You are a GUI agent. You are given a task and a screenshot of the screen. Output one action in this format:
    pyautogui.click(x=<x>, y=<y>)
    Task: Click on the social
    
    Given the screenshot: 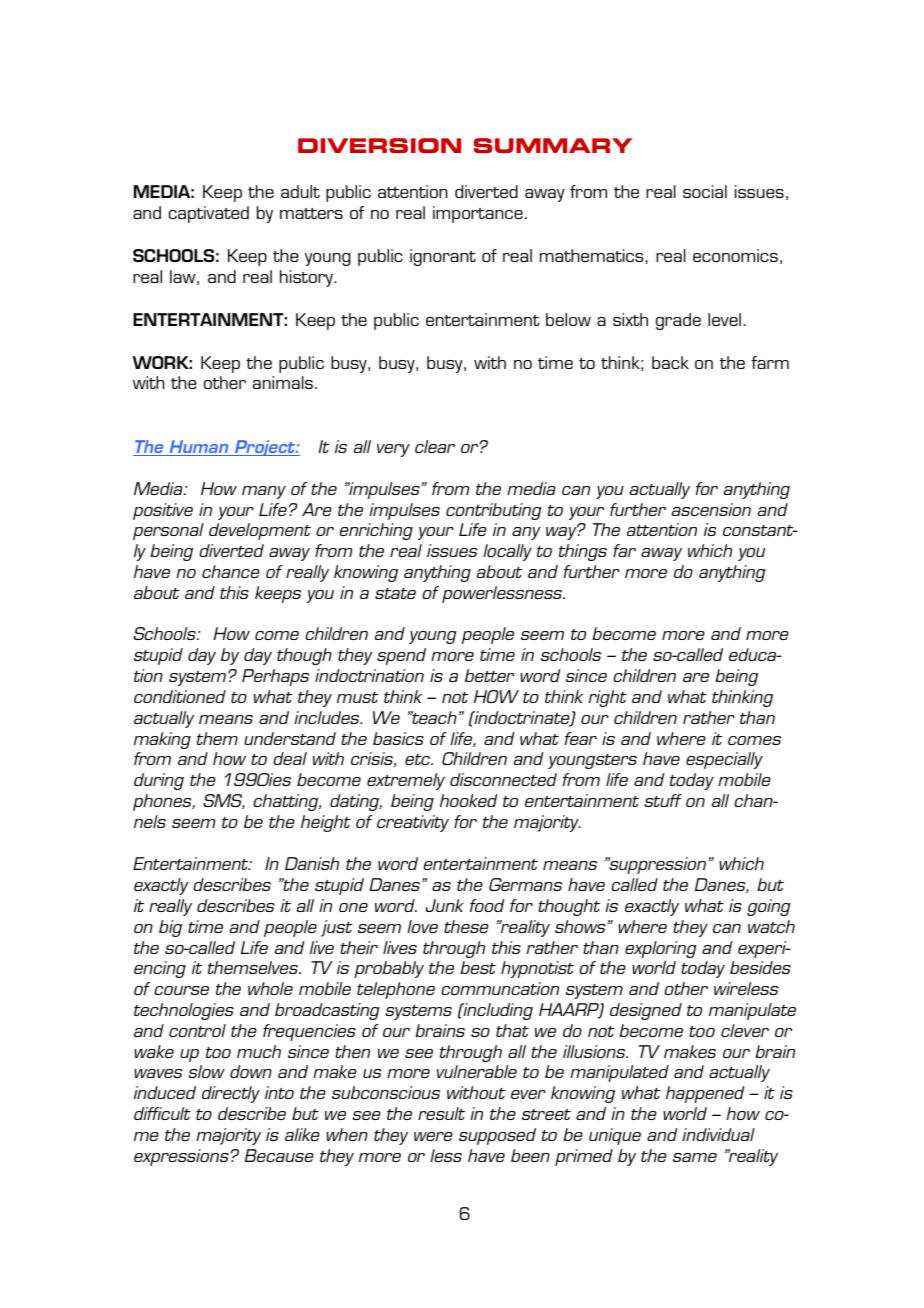 What is the action you would take?
    pyautogui.click(x=705, y=191)
